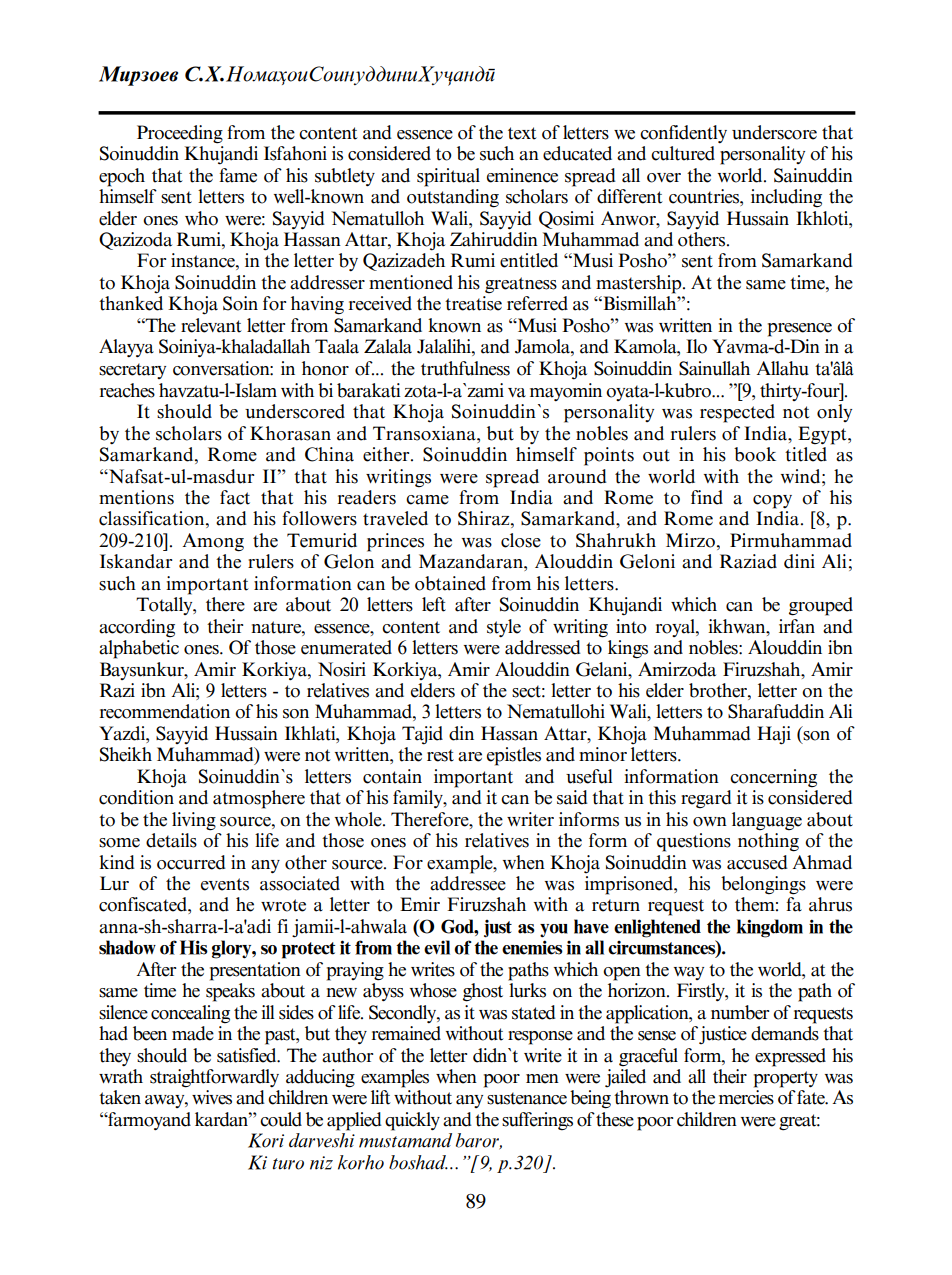  I want to click on including, so click(786, 198).
